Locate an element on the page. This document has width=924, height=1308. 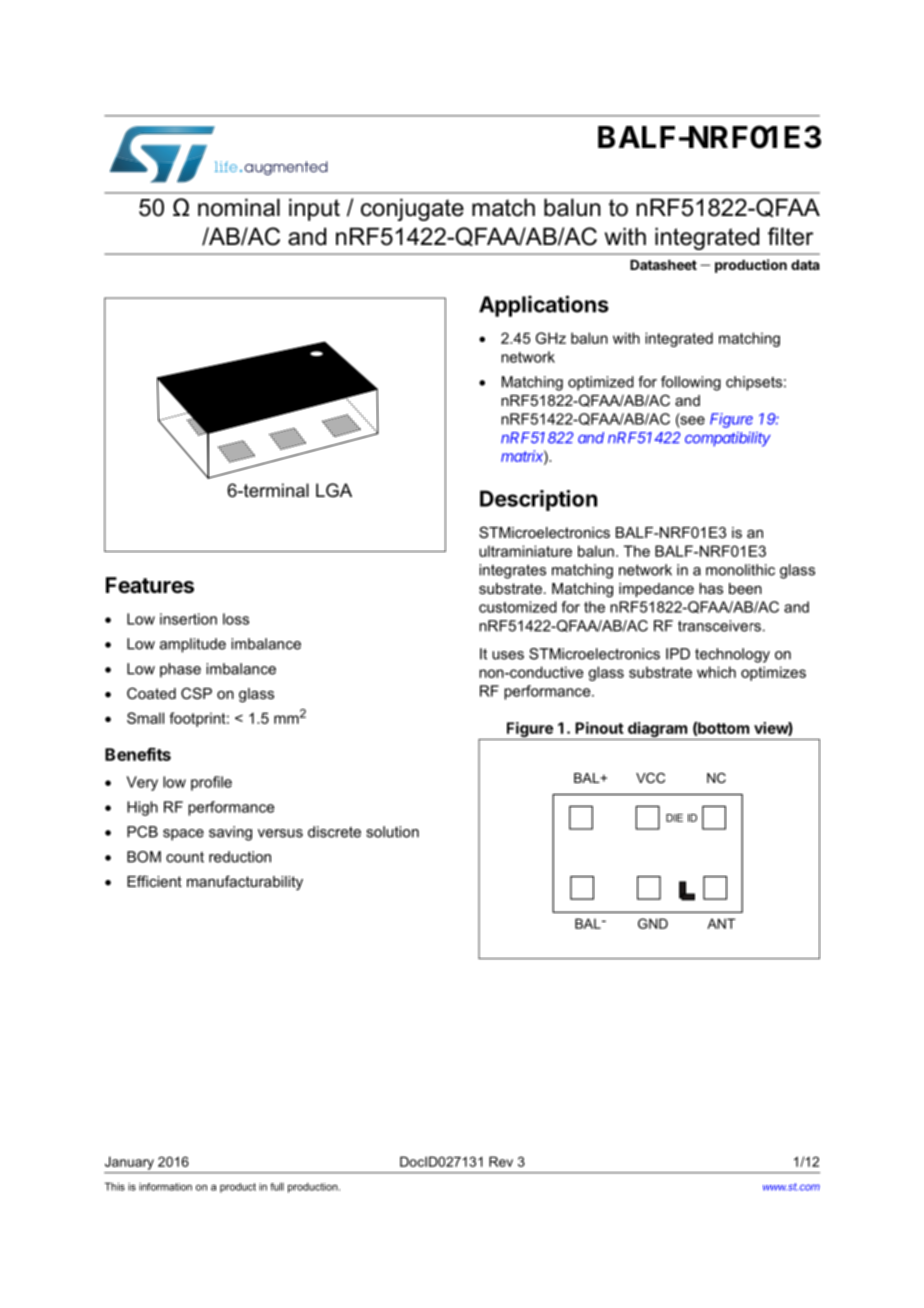
information is located at coordinates (165, 1187).
